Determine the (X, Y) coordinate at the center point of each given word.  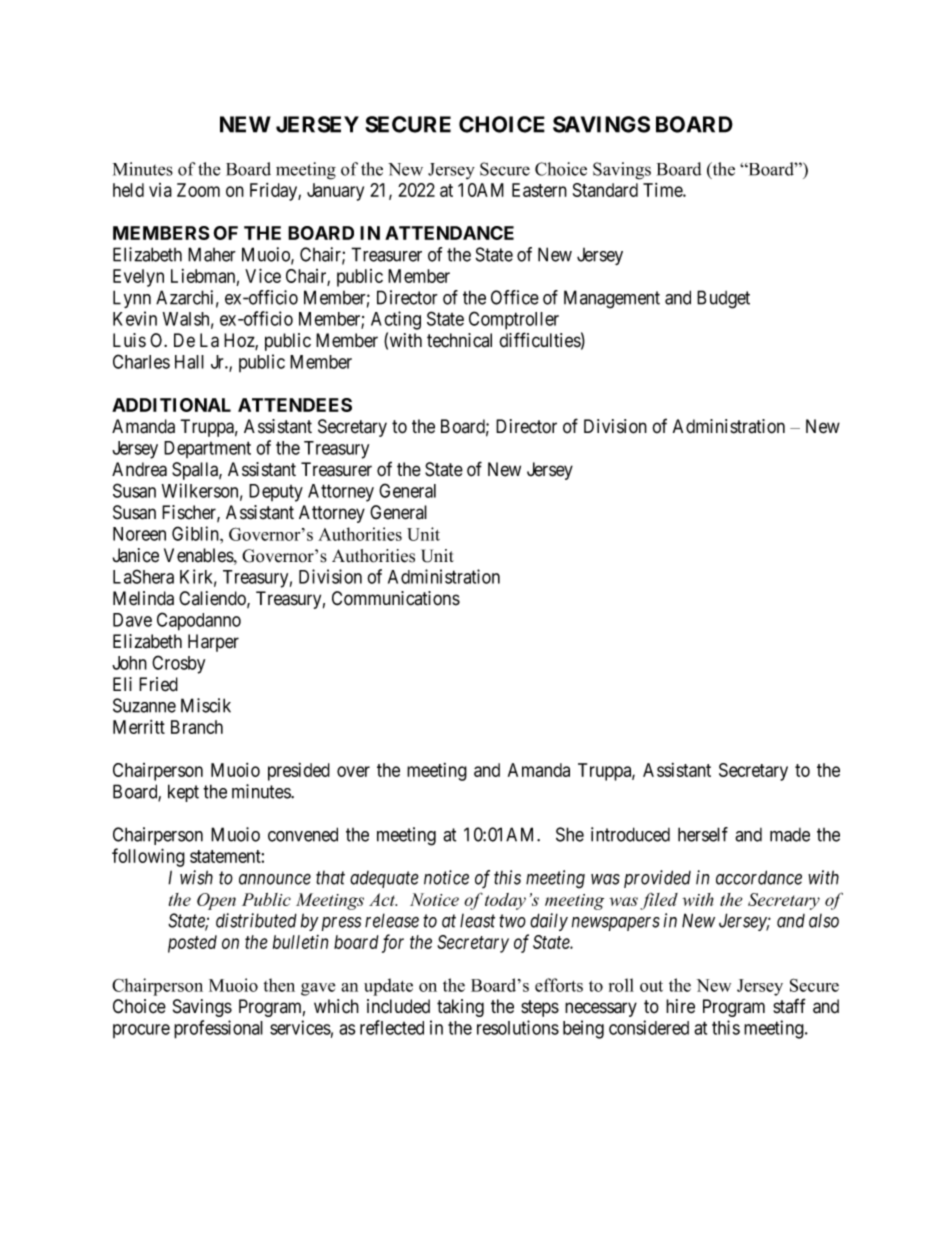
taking (460, 1008)
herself (703, 834)
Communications (396, 598)
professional (218, 1029)
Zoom (198, 190)
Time (663, 190)
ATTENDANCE (449, 233)
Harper (213, 643)
